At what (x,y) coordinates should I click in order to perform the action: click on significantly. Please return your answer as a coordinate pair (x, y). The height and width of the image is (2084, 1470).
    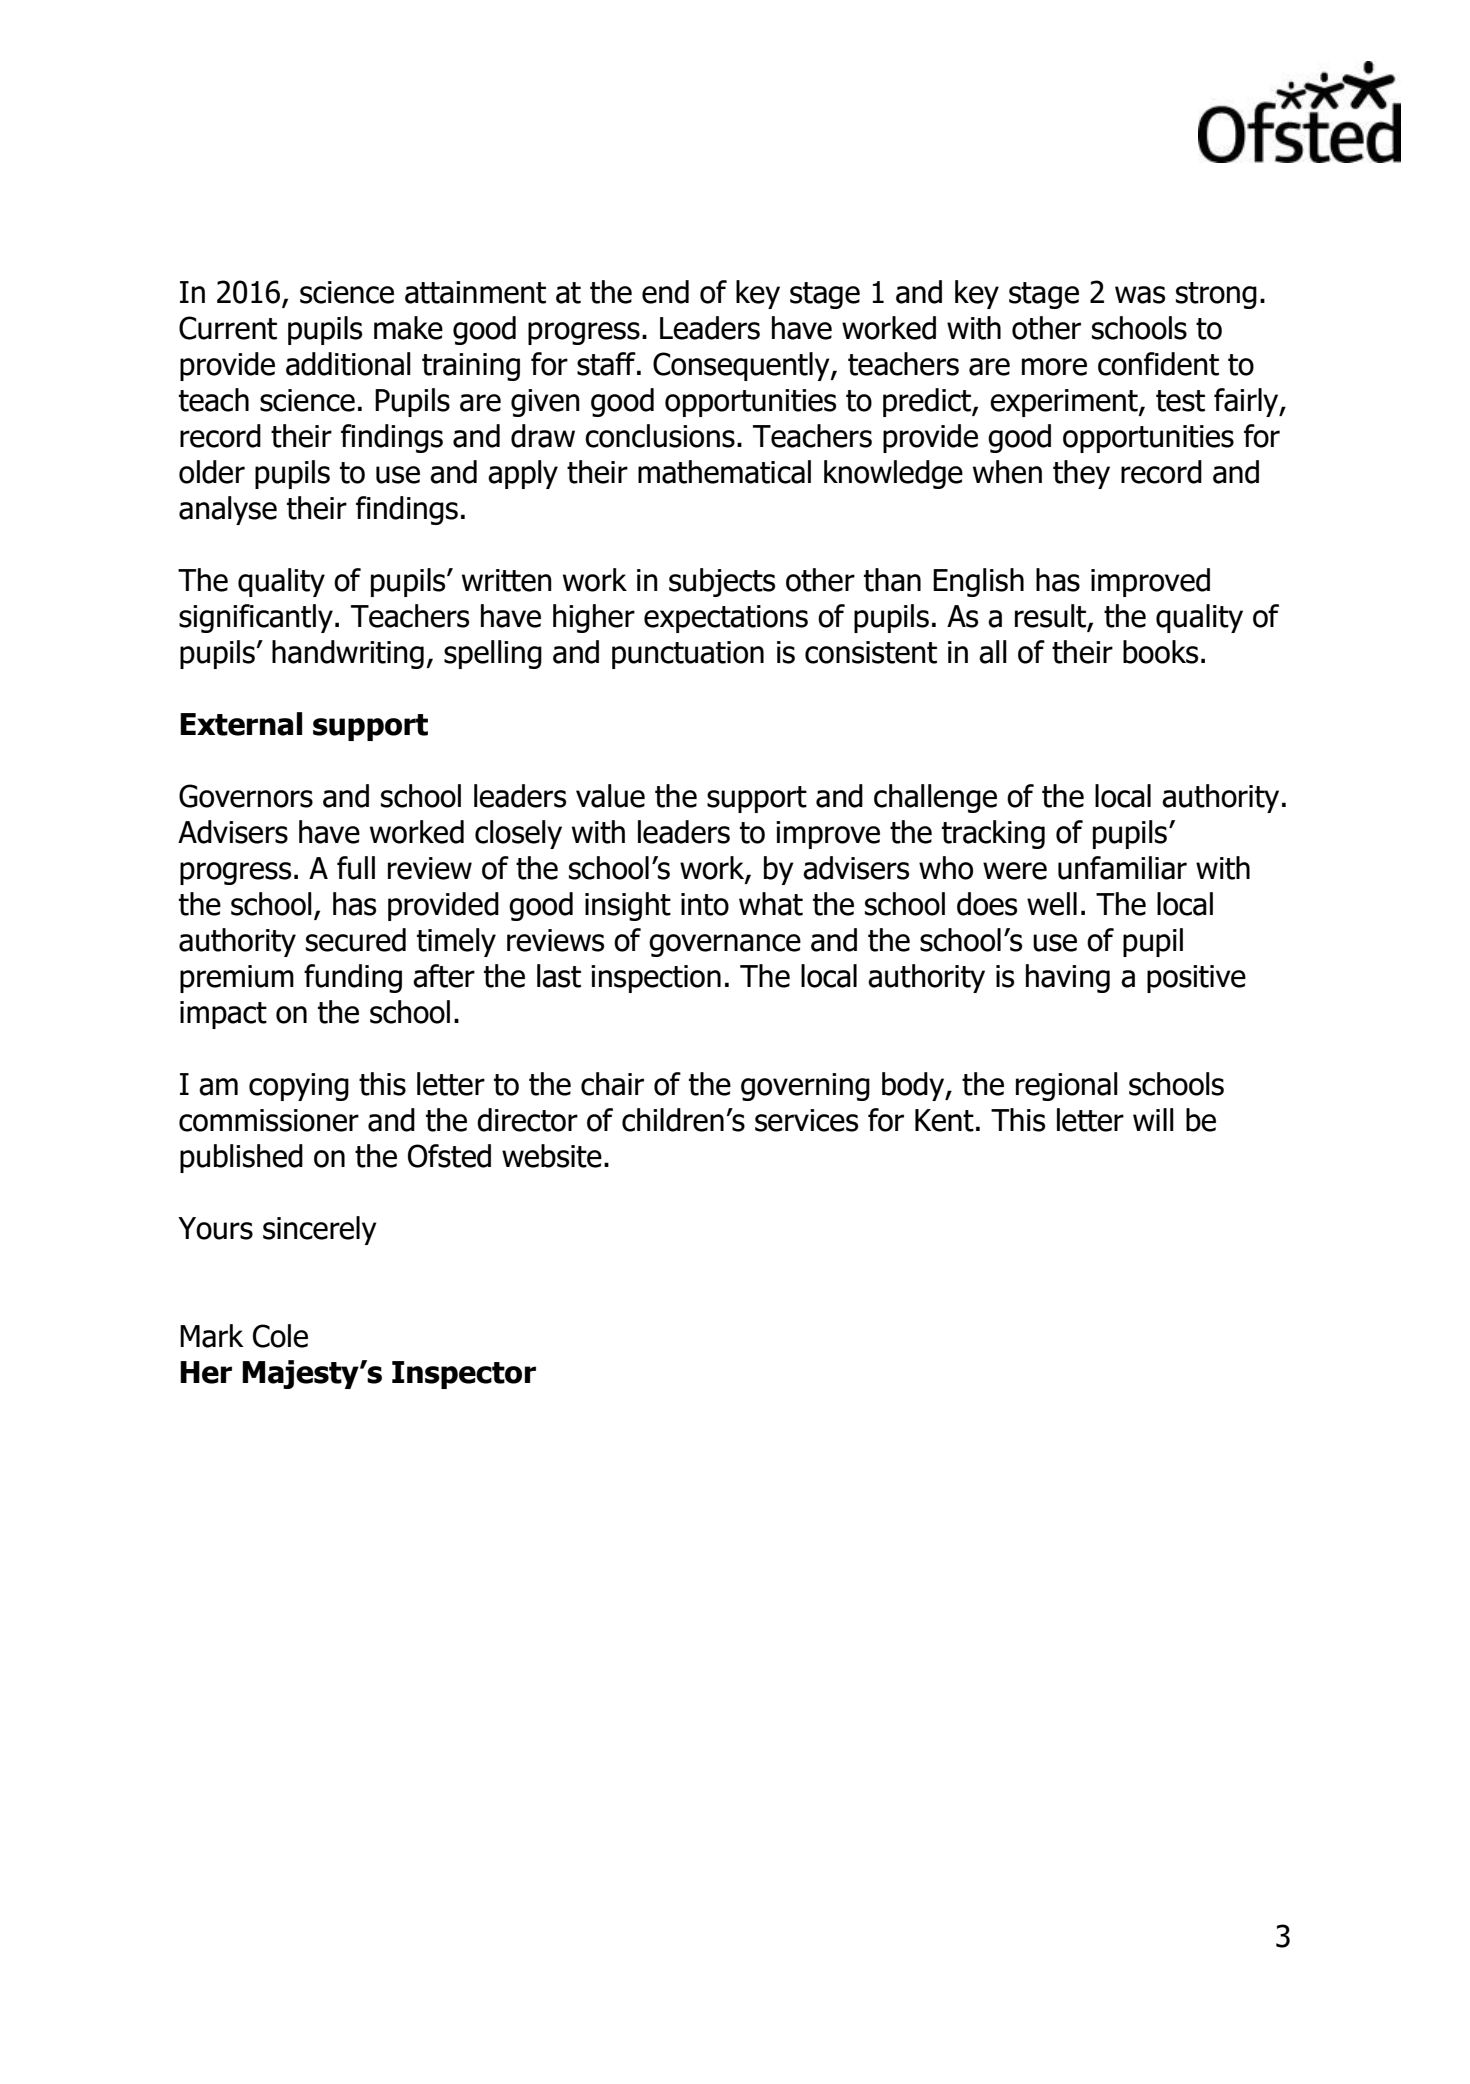
    Looking at the image, I should click on (256, 618).
